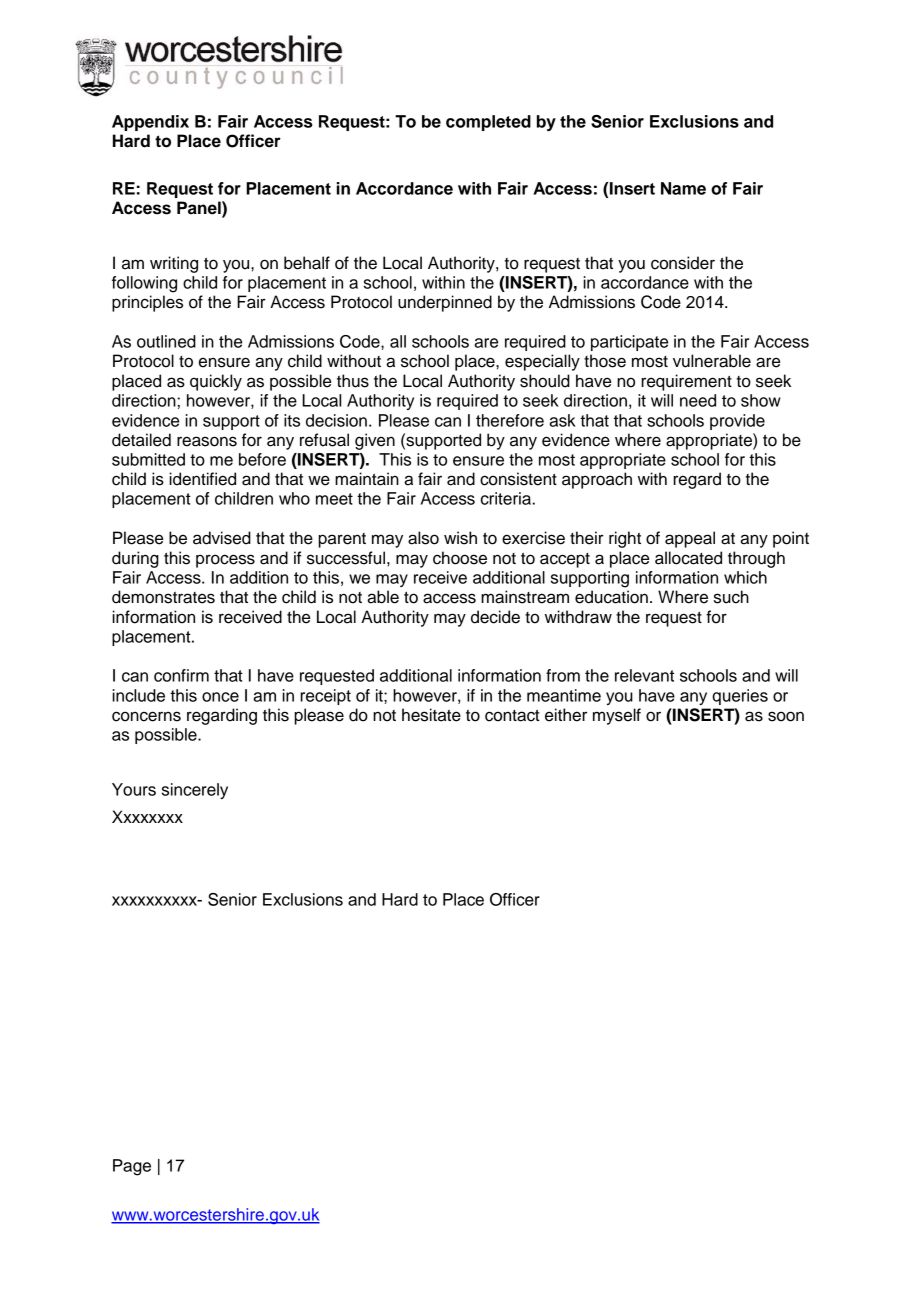 The width and height of the screenshot is (924, 1308). Describe the element at coordinates (181, 675) in the screenshot. I see `confirm` at that location.
